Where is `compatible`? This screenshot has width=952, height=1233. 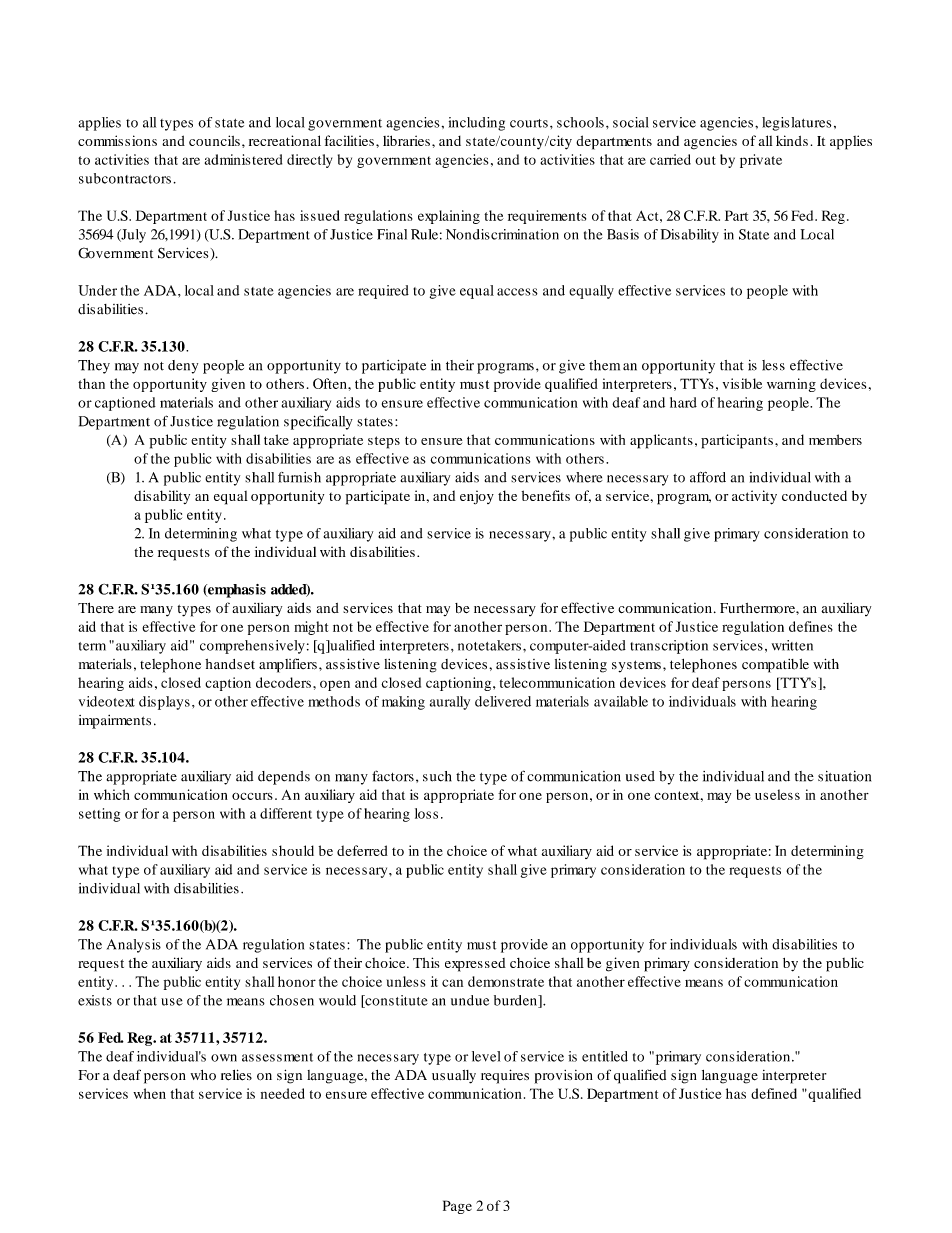
compatible is located at coordinates (775, 666).
